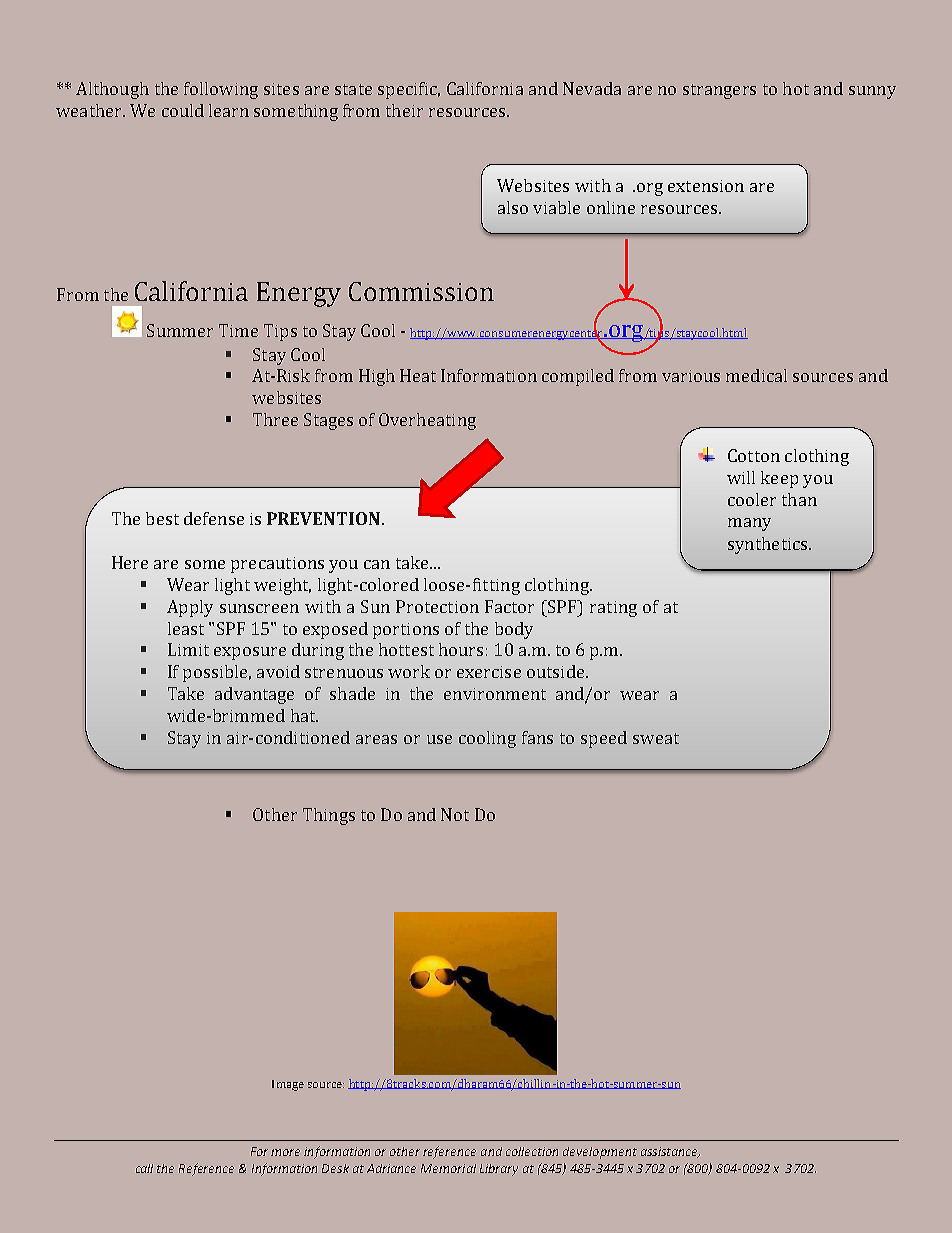 The width and height of the screenshot is (952, 1233). I want to click on their, so click(404, 110).
